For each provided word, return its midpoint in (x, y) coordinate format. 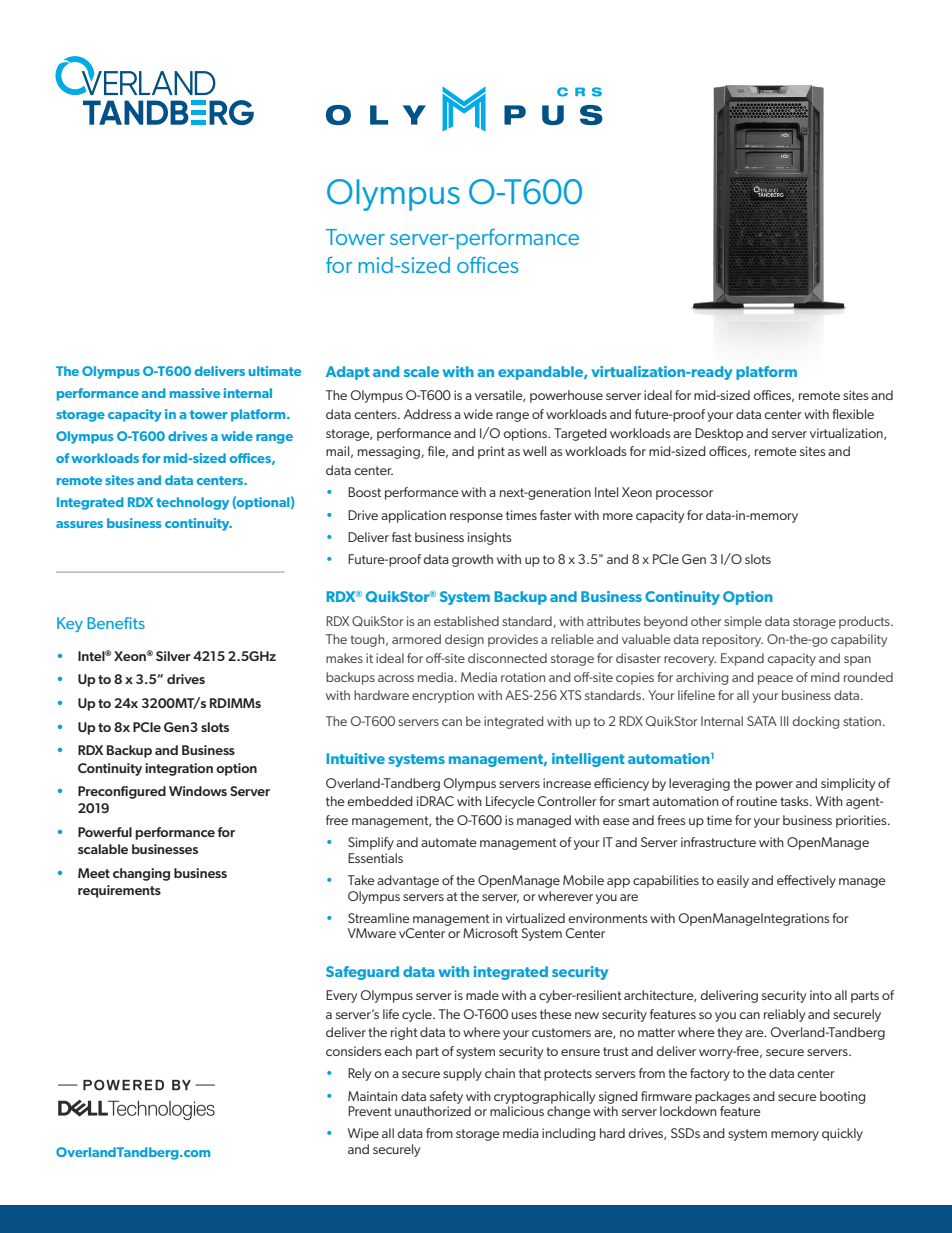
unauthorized (433, 1111)
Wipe (363, 1134)
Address (428, 414)
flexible (853, 414)
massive (195, 393)
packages (722, 1097)
